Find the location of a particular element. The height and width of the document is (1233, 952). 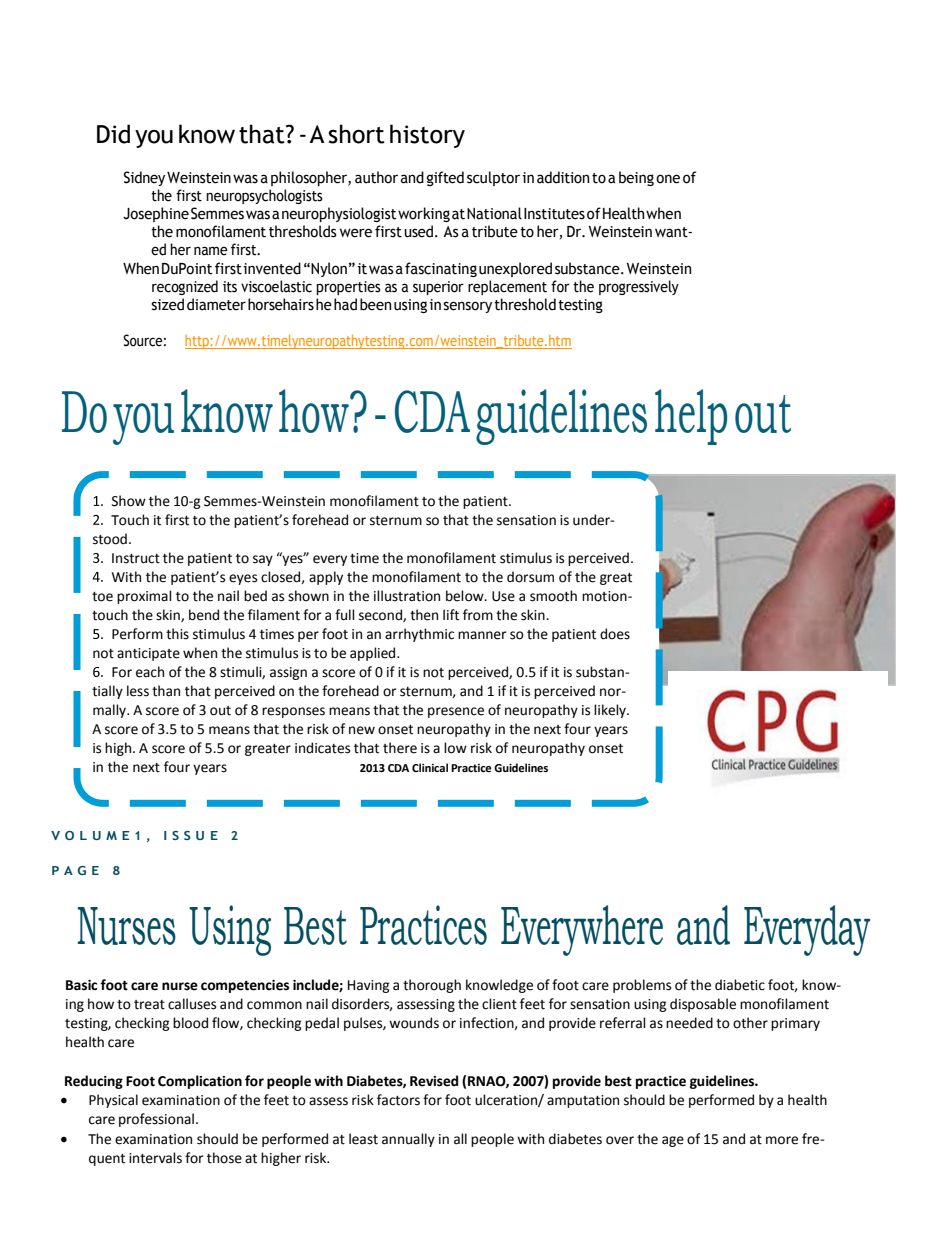

gifted is located at coordinates (445, 178).
